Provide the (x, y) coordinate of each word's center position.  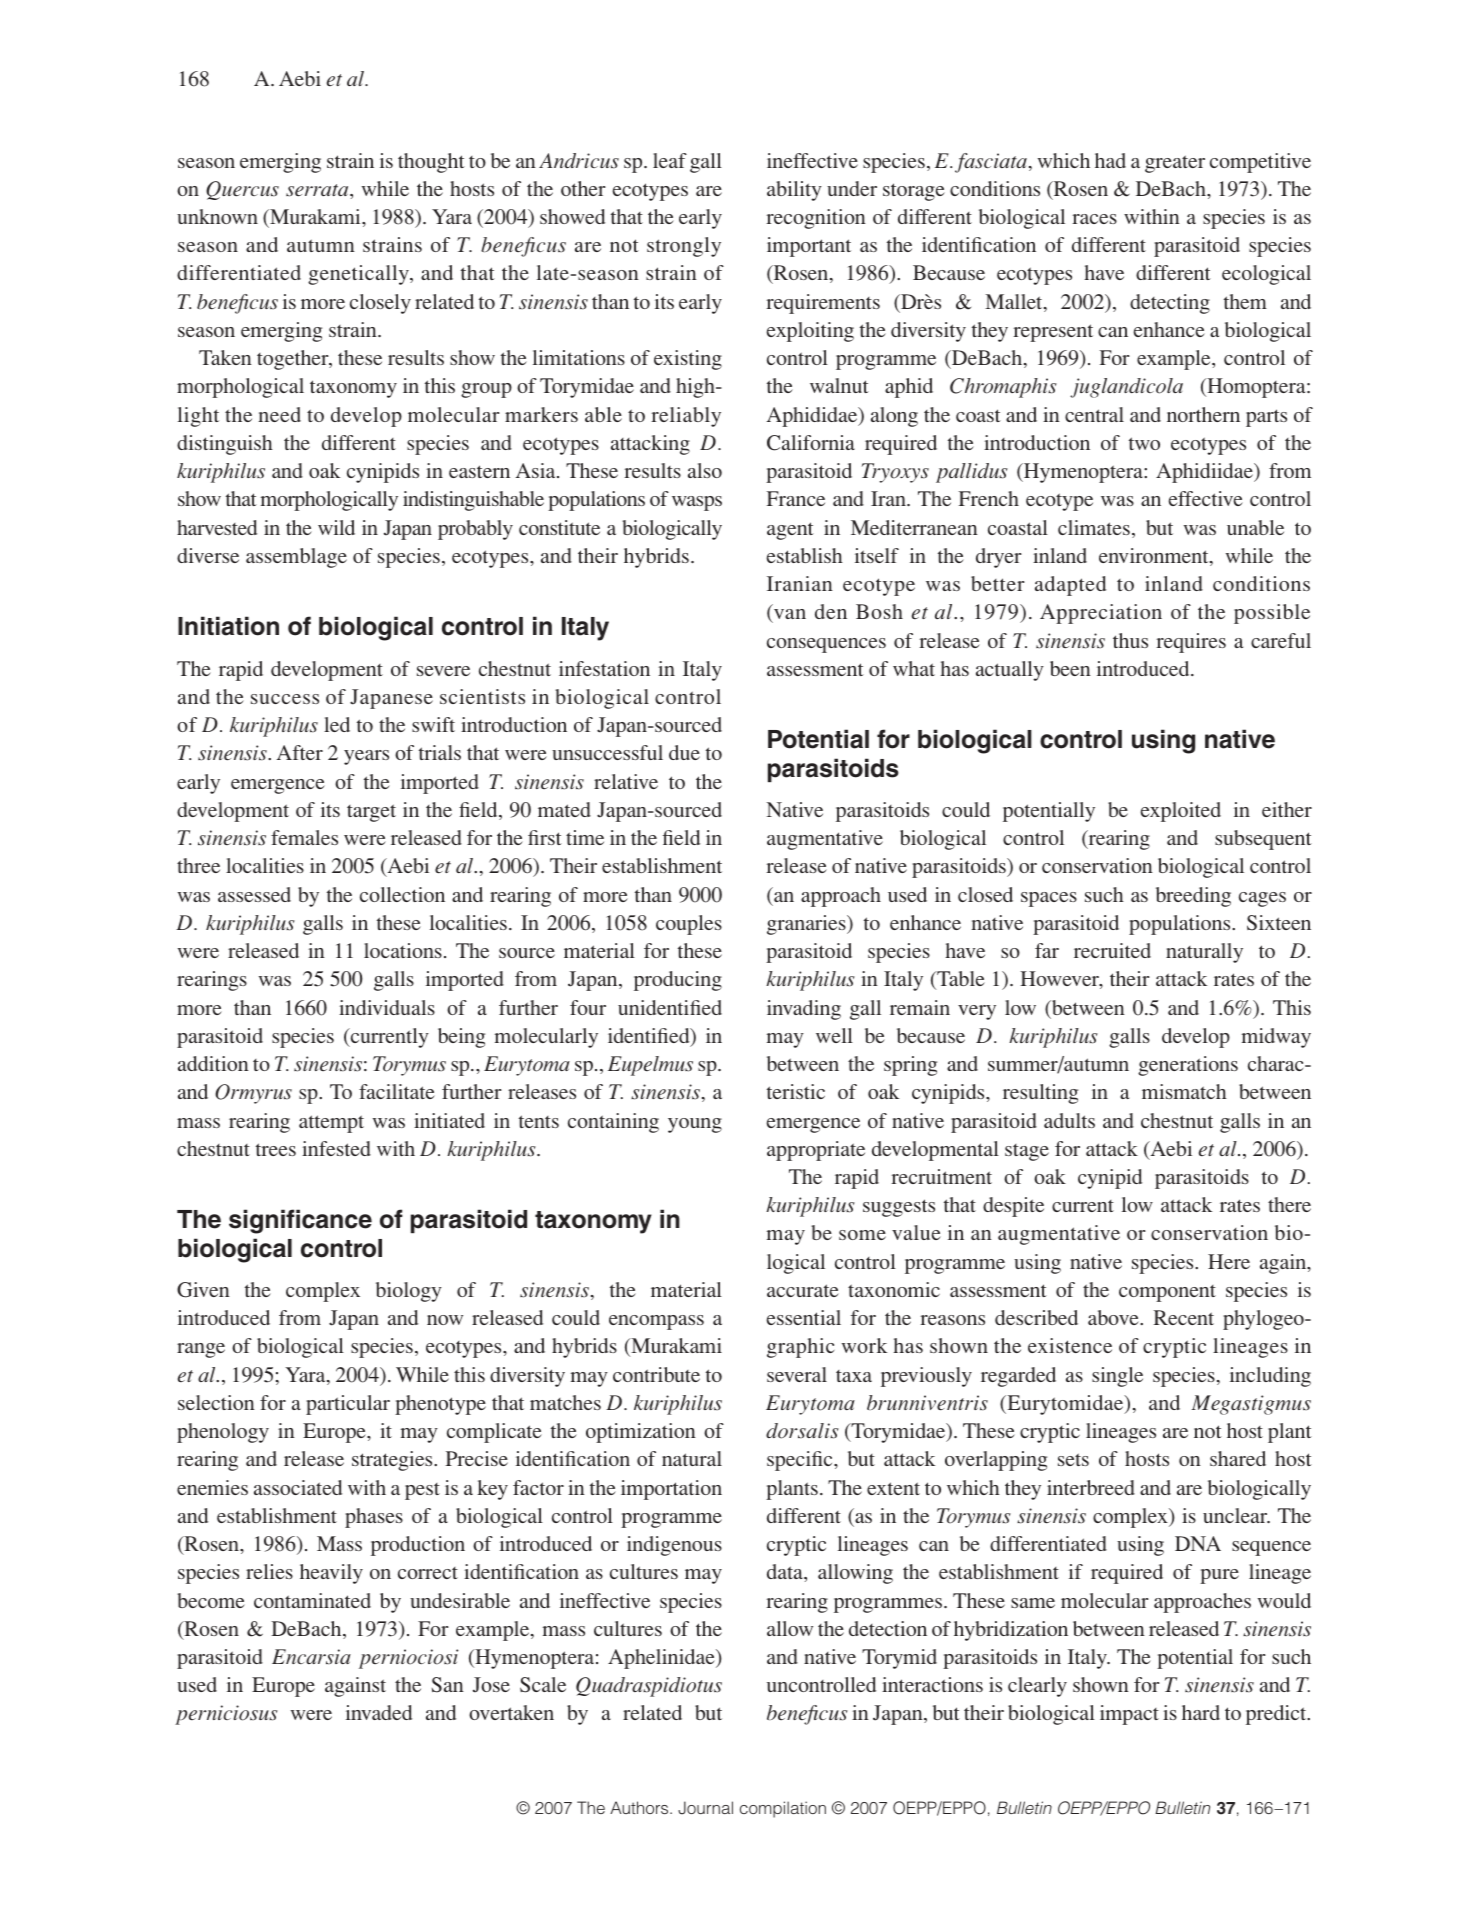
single (1117, 1377)
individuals (387, 1007)
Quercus (242, 190)
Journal (705, 1808)
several (797, 1374)
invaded (379, 1712)
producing (678, 981)
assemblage (296, 558)
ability (794, 191)
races (1094, 219)
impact (1129, 1715)
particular (348, 1405)
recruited (1112, 950)
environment (1155, 557)
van (790, 614)
